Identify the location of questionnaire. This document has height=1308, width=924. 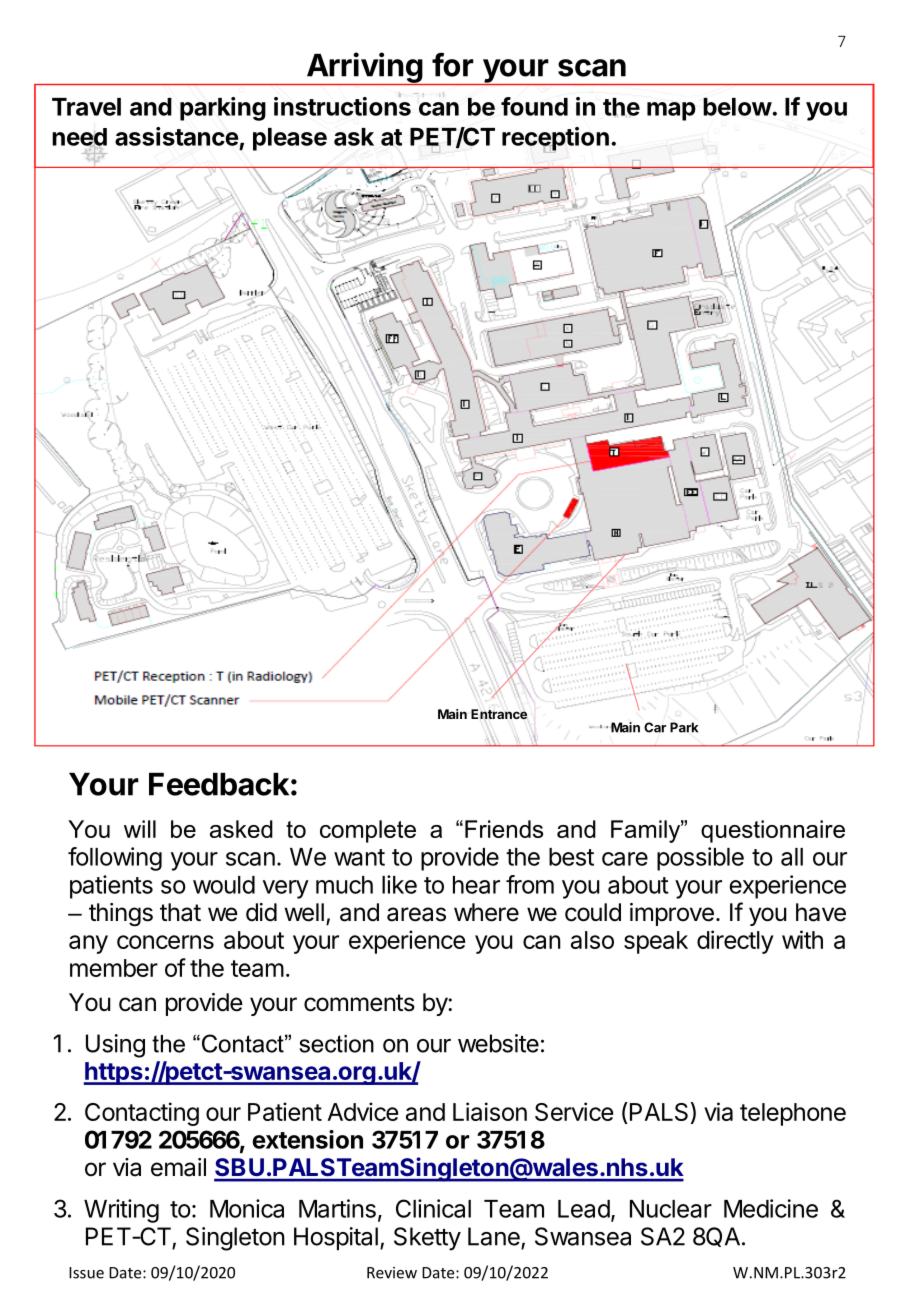
(773, 831).
